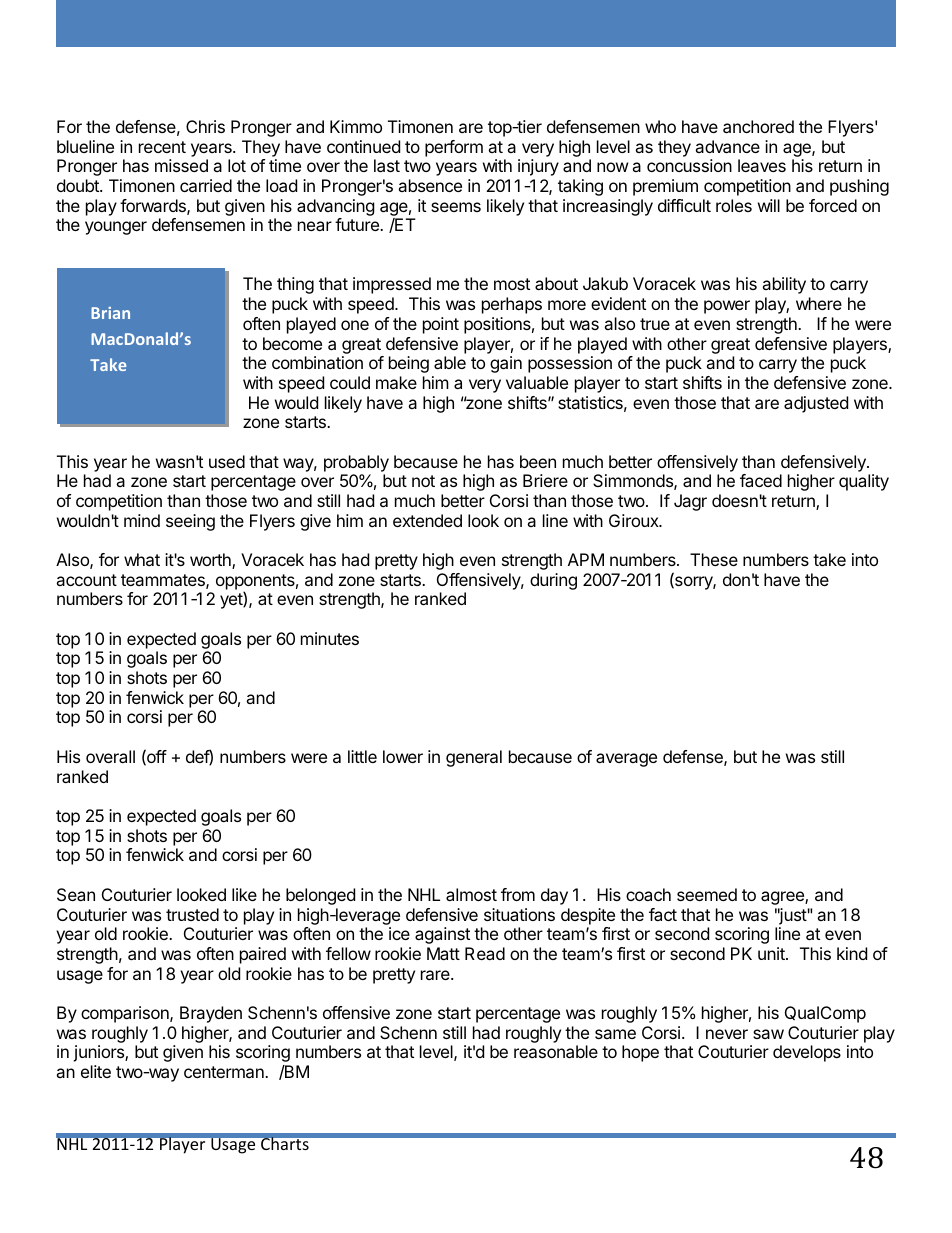  I want to click on leaves, so click(762, 165).
